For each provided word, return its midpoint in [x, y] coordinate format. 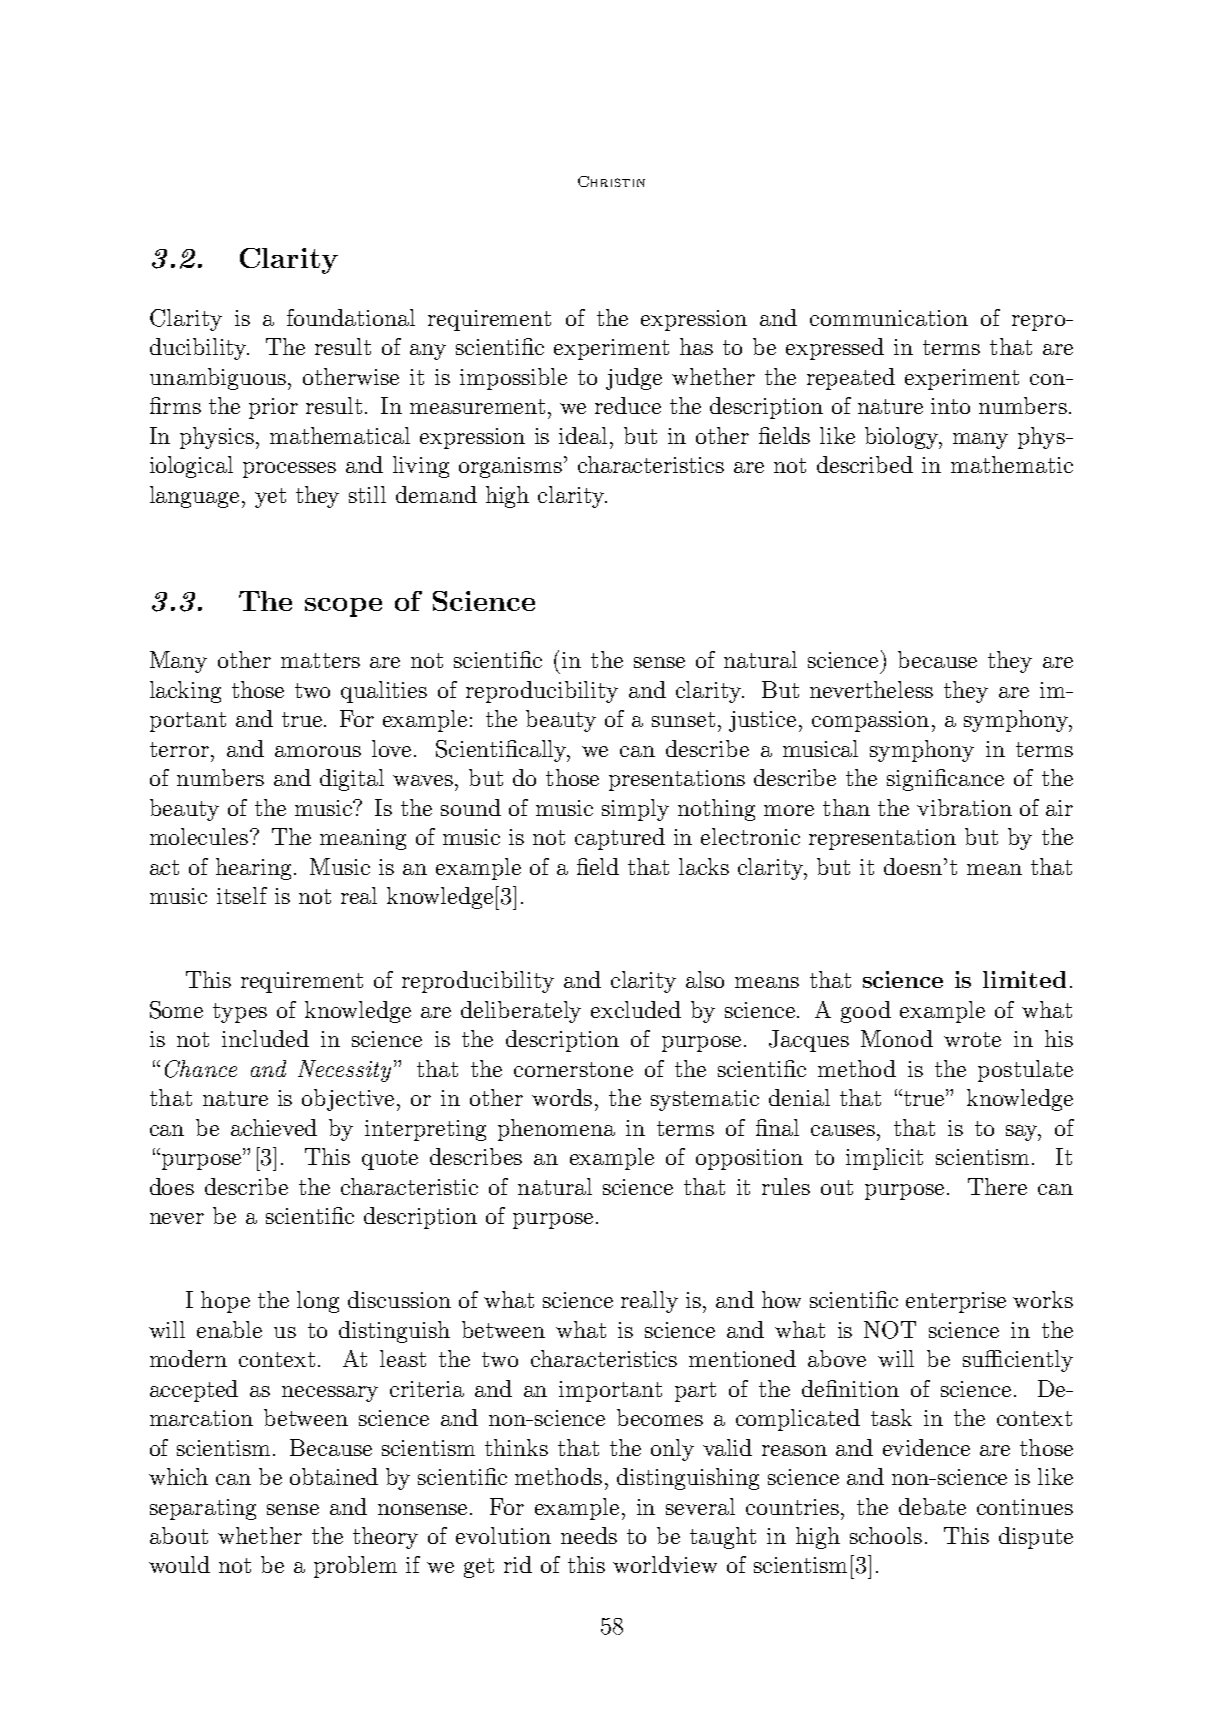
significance [945, 780]
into [950, 406]
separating [203, 1509]
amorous [318, 751]
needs [589, 1535]
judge [634, 379]
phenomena [556, 1130]
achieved [274, 1127]
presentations [677, 780]
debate [932, 1506]
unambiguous [218, 379]
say [1023, 1133]
